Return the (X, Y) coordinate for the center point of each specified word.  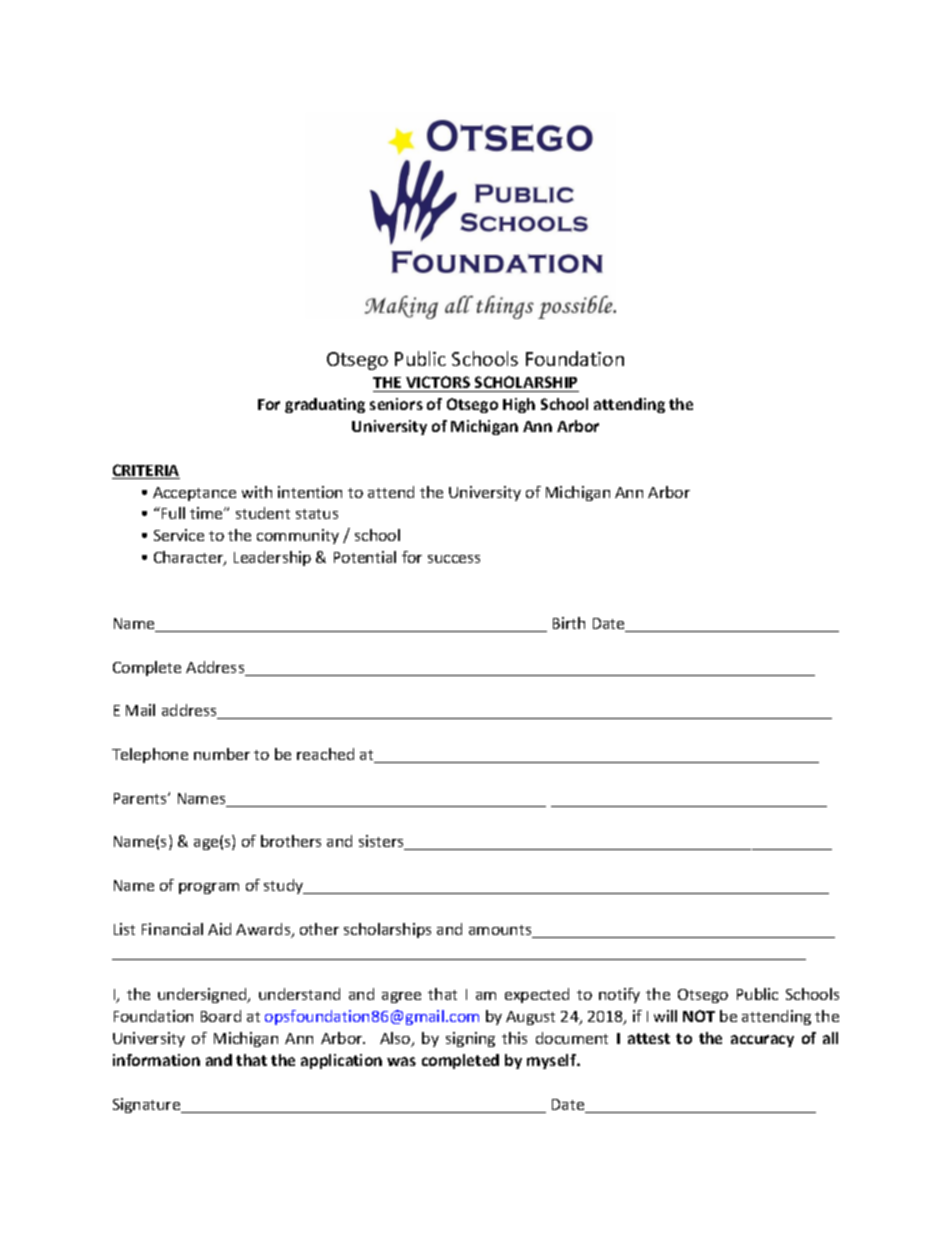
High (519, 405)
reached (325, 754)
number (222, 754)
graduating (325, 405)
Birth (569, 623)
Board (221, 1016)
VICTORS (438, 382)
